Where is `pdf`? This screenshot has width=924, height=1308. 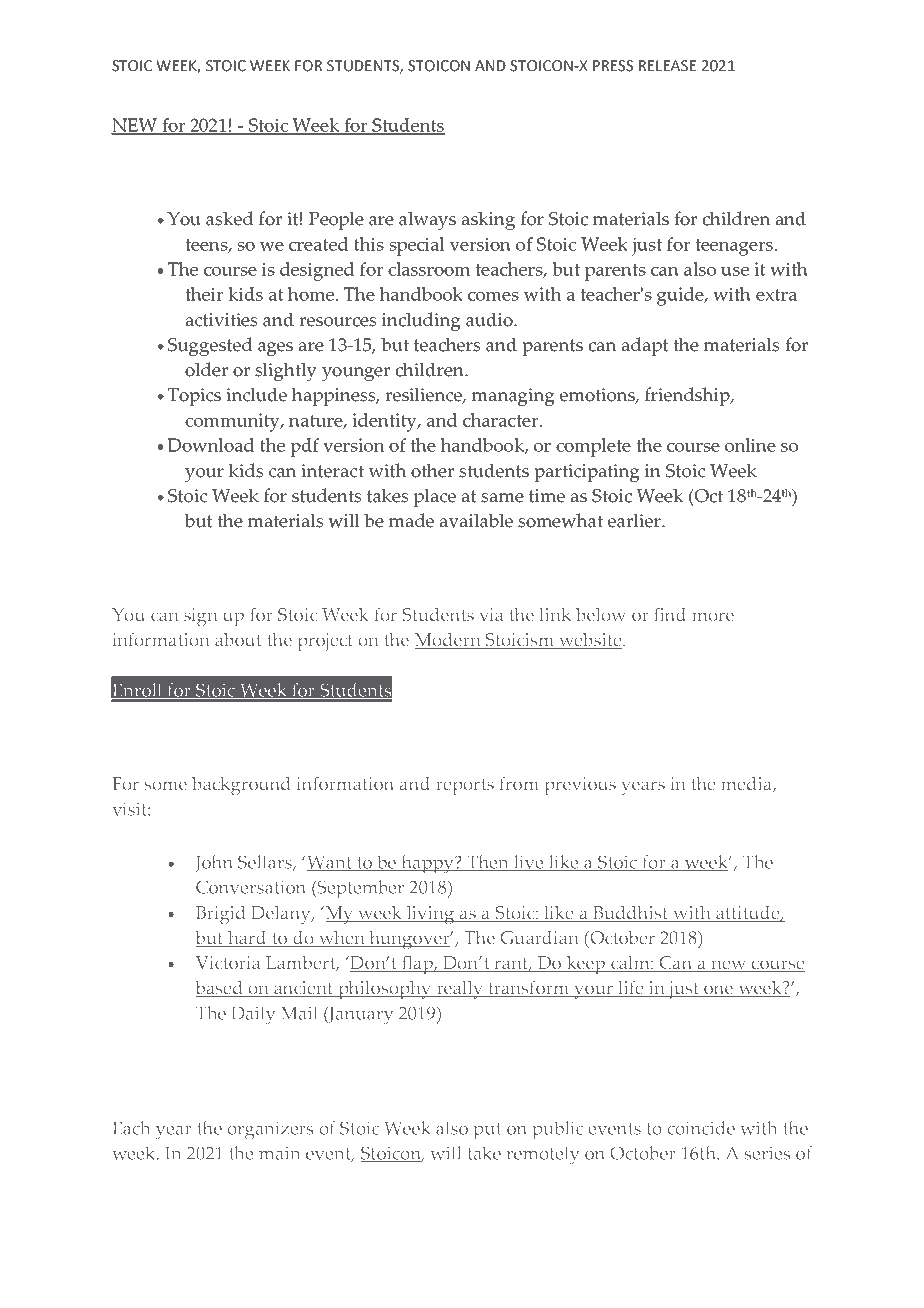 pdf is located at coordinates (304, 447).
